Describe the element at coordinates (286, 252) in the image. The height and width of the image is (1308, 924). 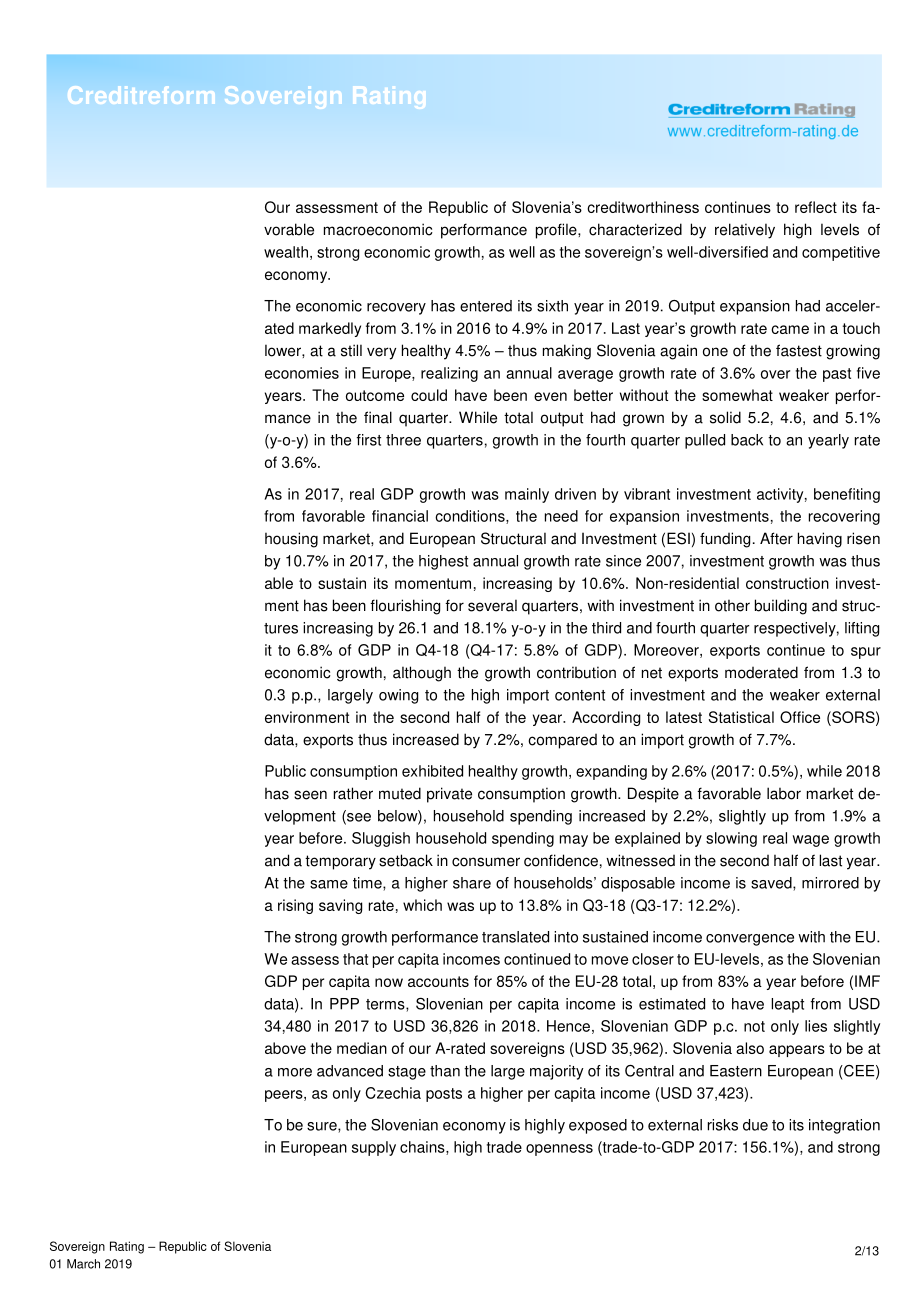
I see `wealth` at that location.
